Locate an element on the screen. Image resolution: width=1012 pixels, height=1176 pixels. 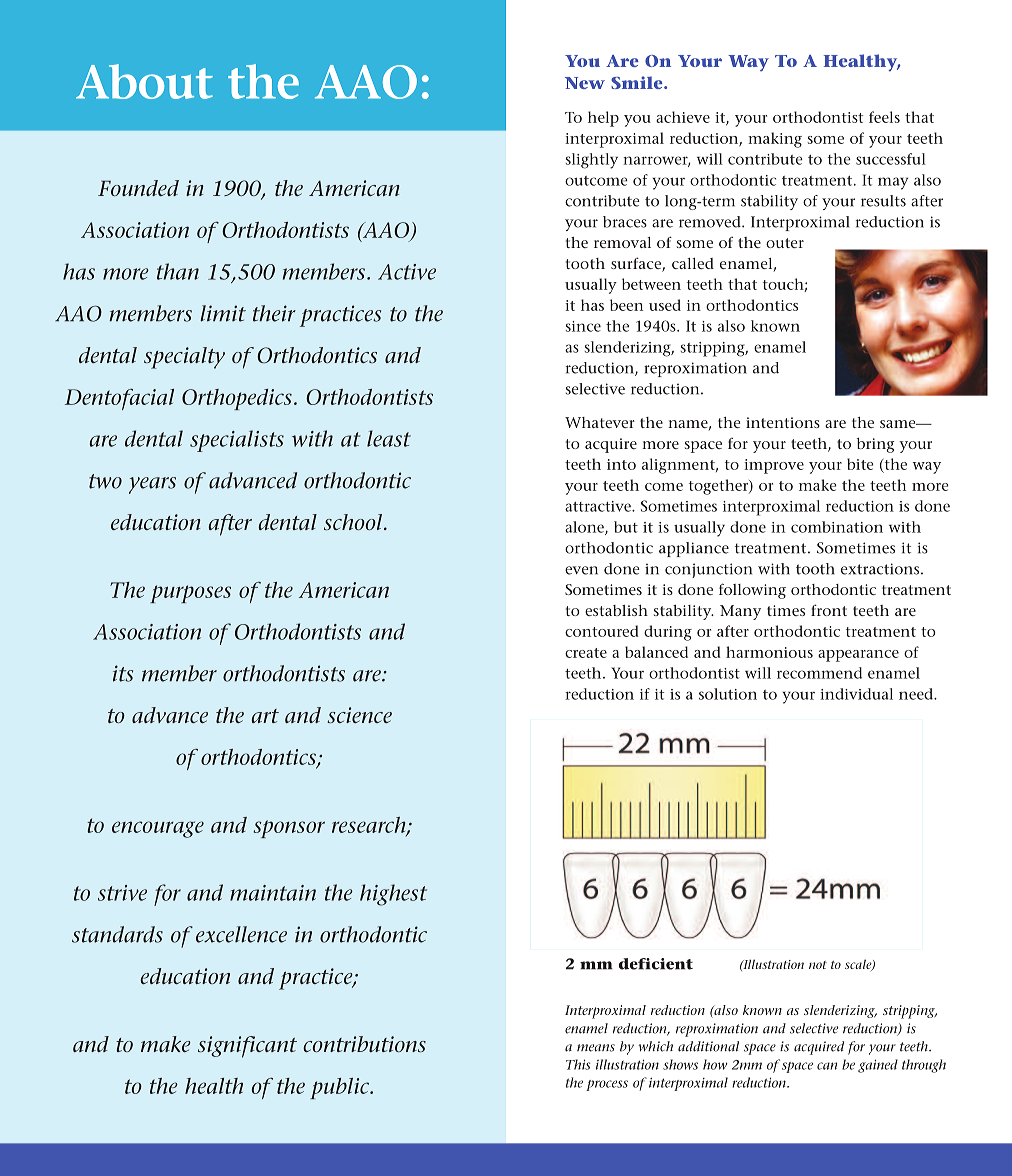
bite is located at coordinates (860, 464).
